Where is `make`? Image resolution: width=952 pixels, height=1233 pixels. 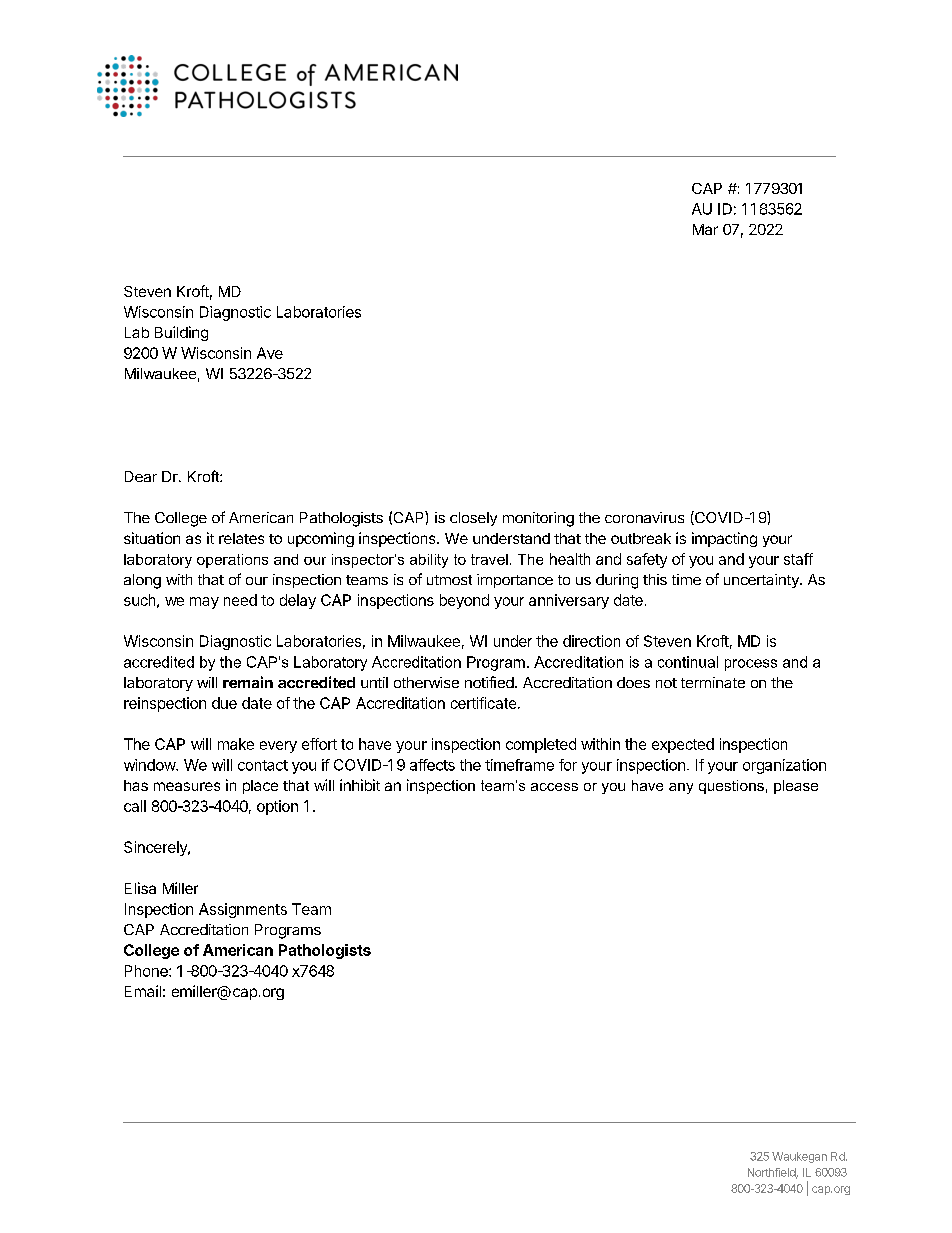 make is located at coordinates (236, 744).
